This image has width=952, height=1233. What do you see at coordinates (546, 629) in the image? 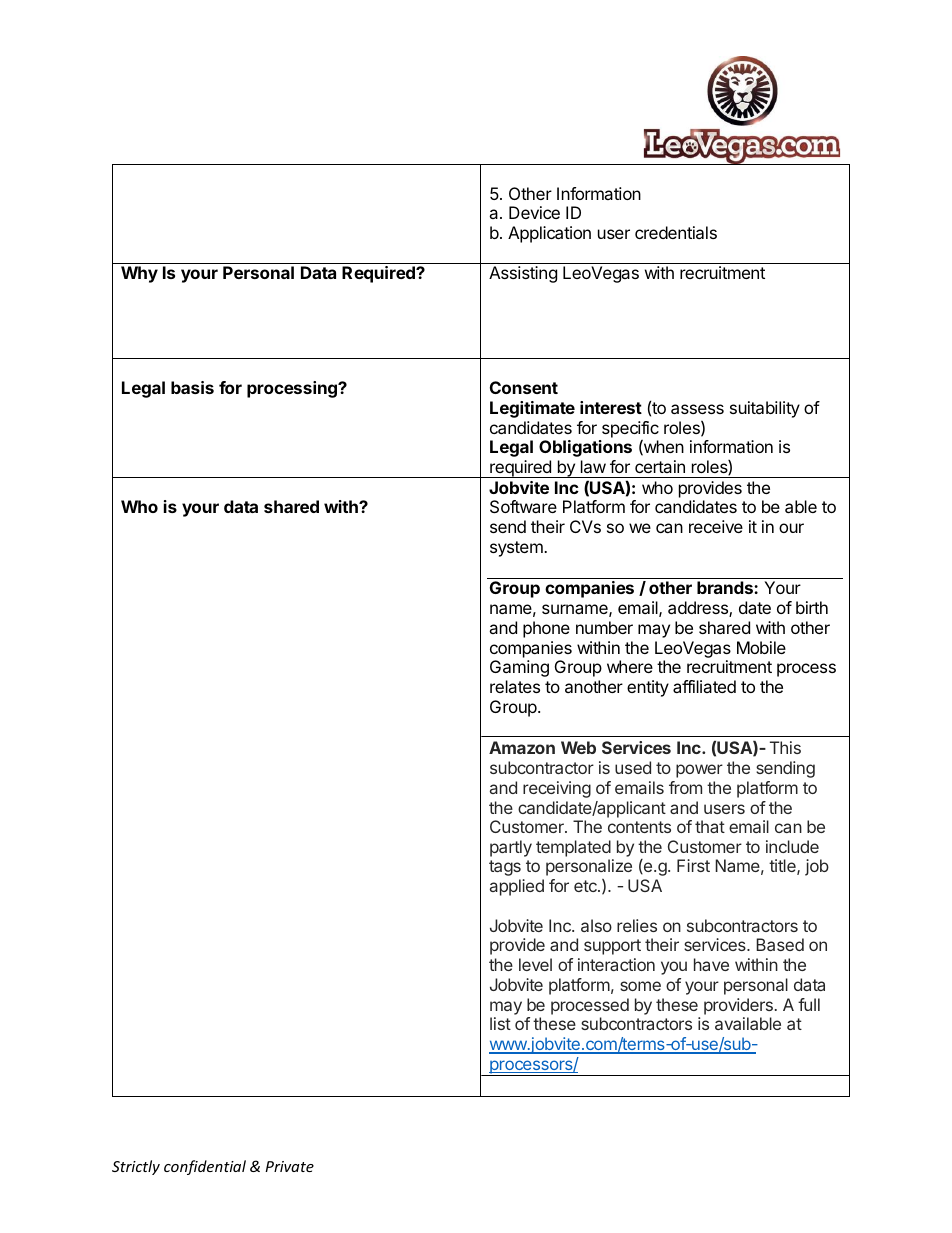
I see `phone` at bounding box center [546, 629].
